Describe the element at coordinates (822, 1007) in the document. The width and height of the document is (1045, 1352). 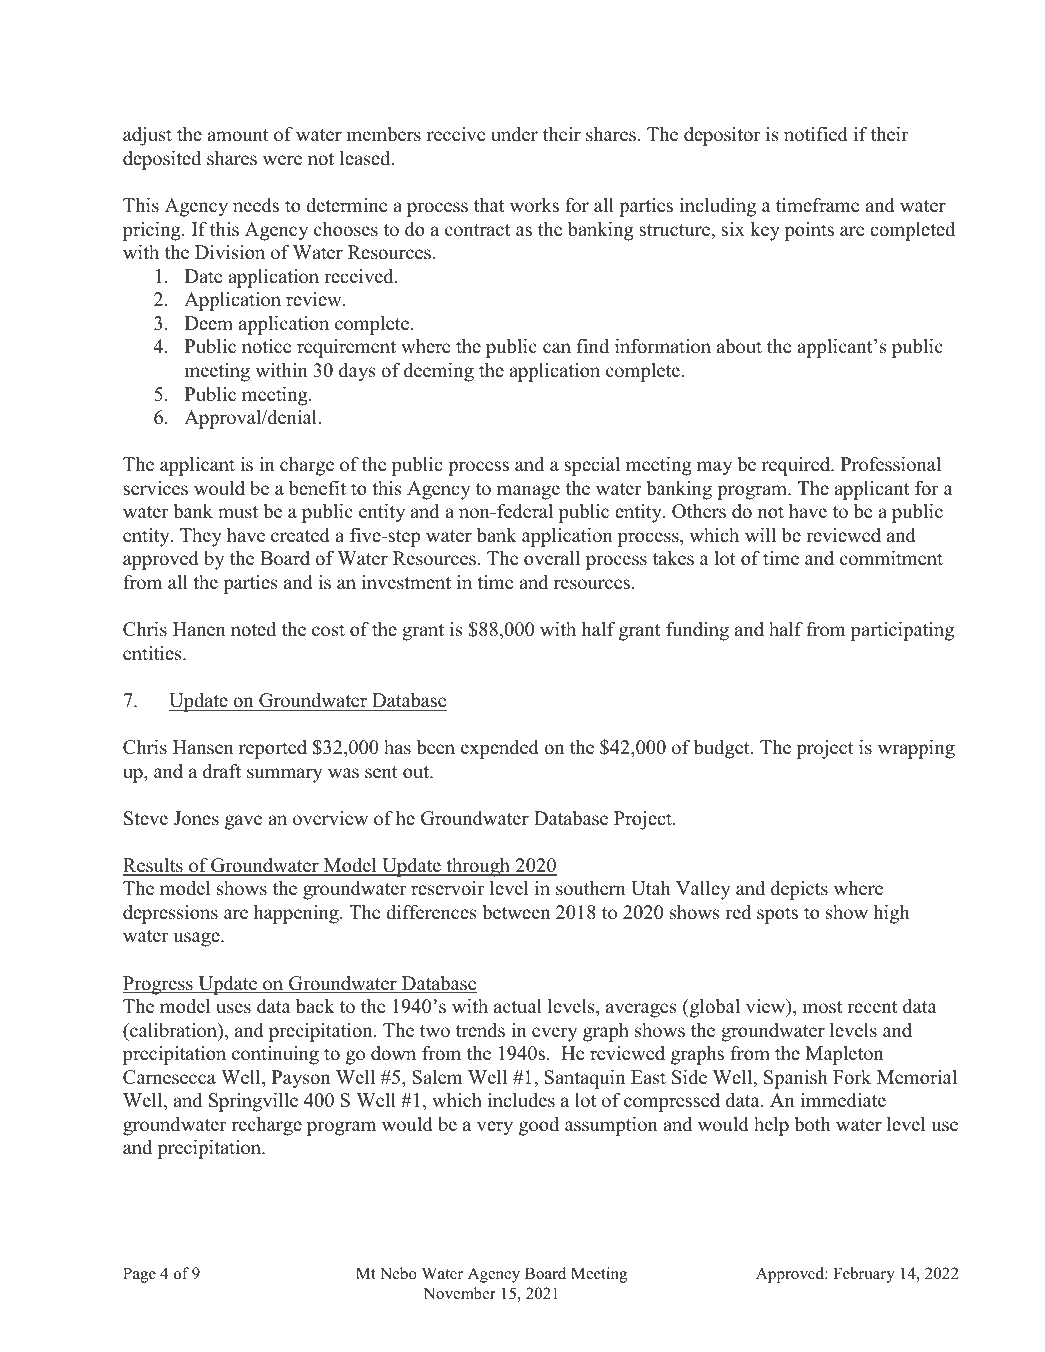
I see `most` at that location.
